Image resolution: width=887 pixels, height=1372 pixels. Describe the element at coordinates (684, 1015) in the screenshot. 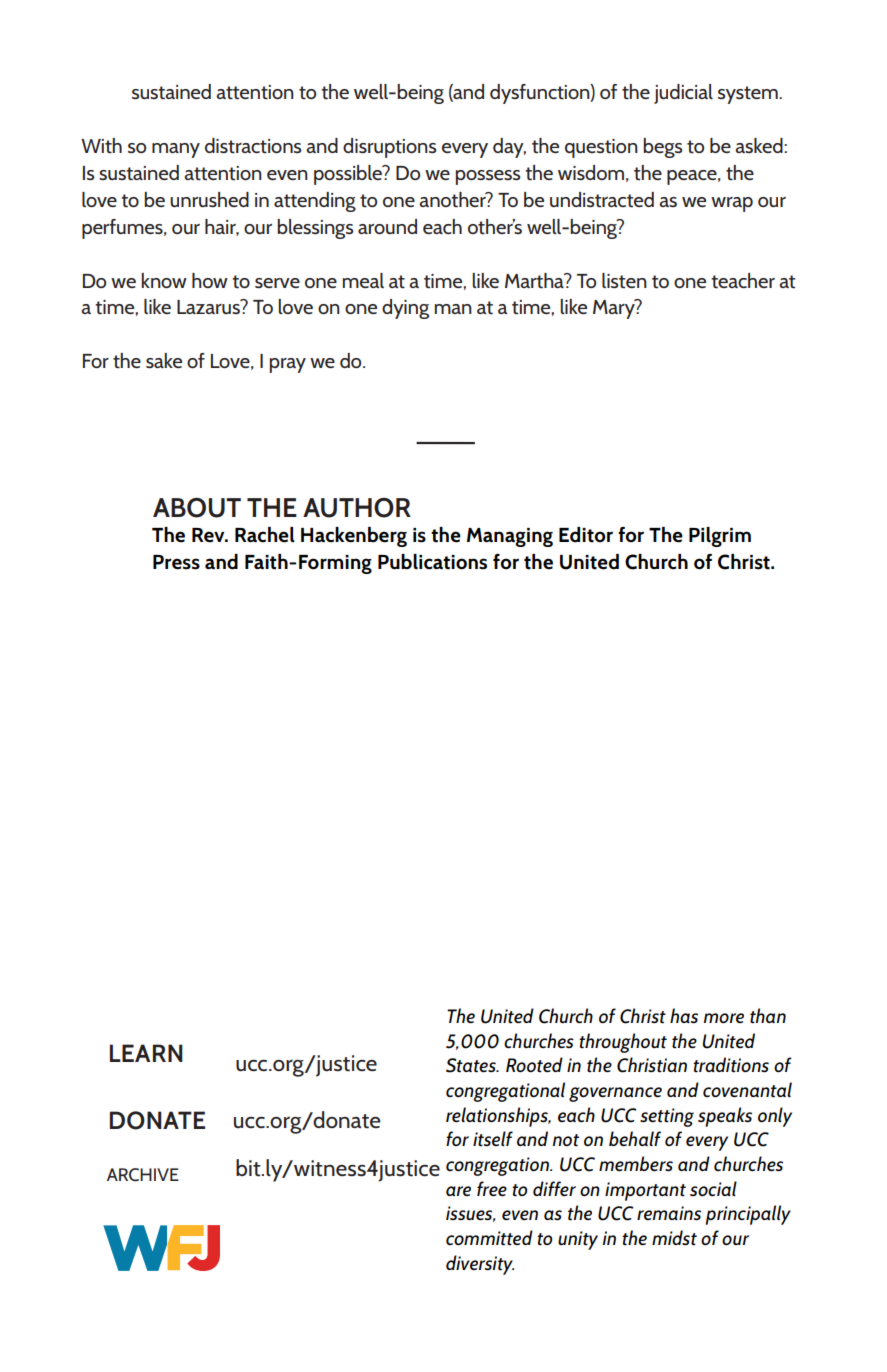

I see `has` at that location.
